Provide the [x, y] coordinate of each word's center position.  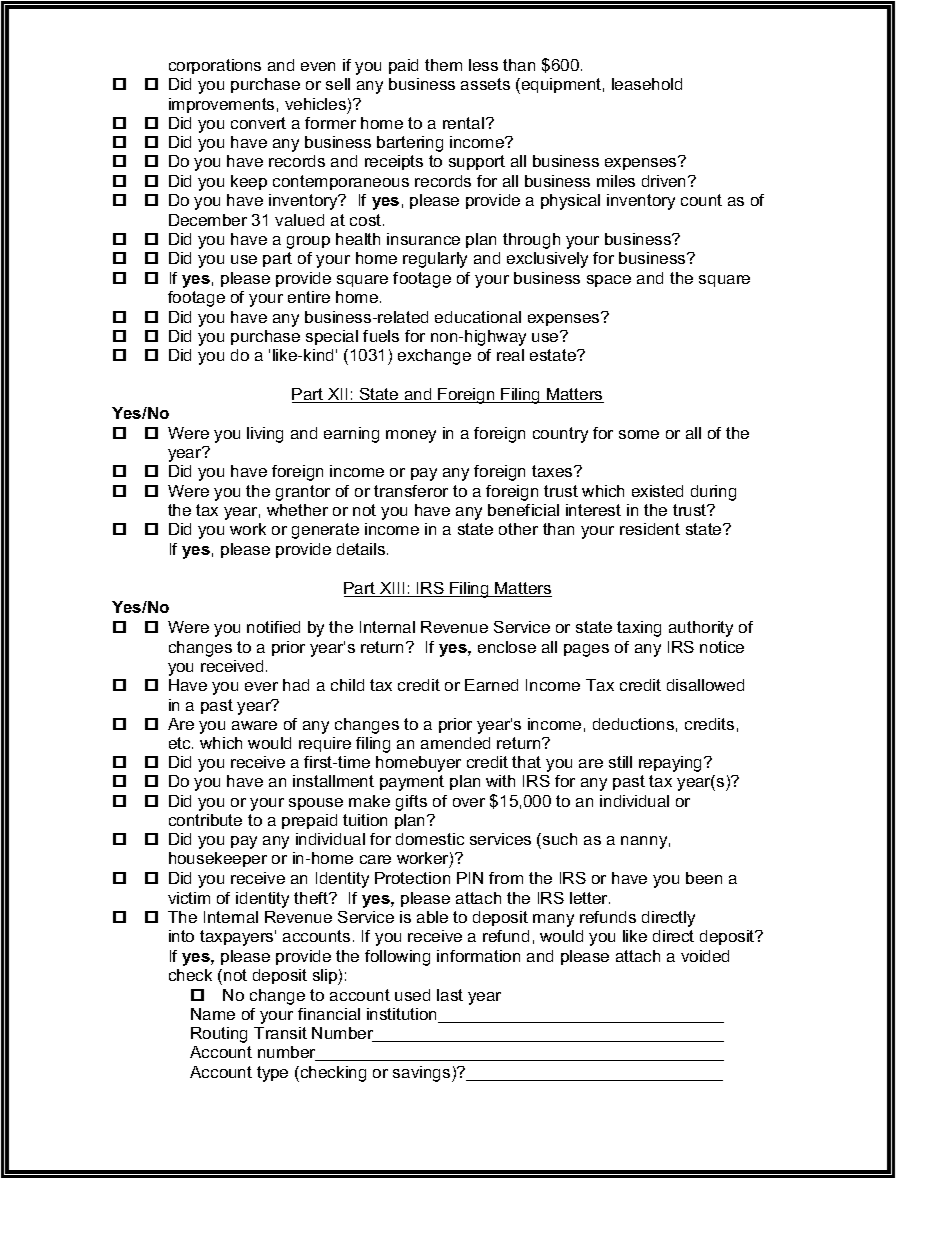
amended [455, 743]
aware [254, 725]
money [411, 436]
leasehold [647, 84]
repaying [672, 764]
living [265, 435]
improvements [221, 105]
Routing [219, 1035]
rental [463, 123]
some [639, 434]
